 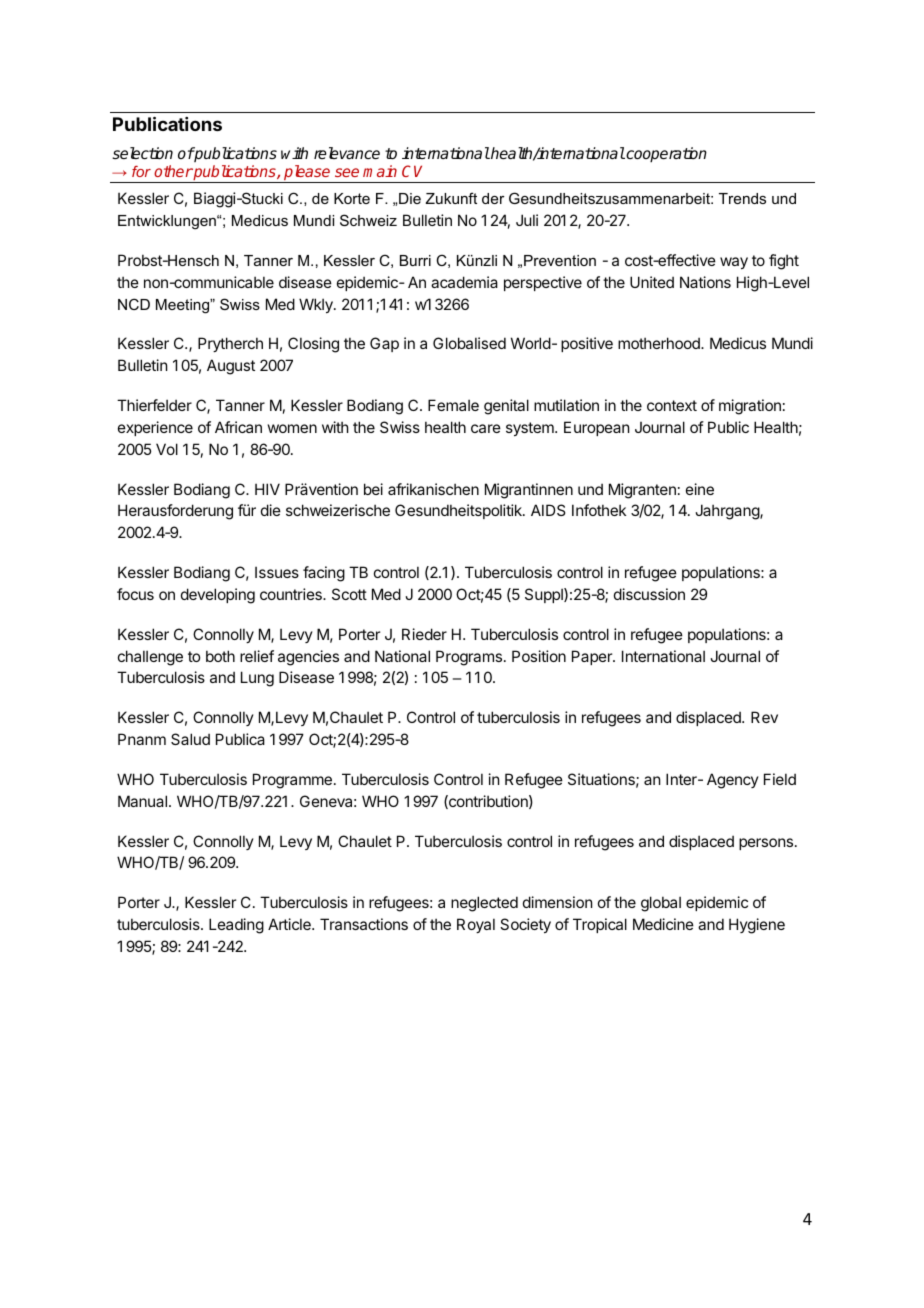 I want to click on Trends, so click(x=742, y=198).
